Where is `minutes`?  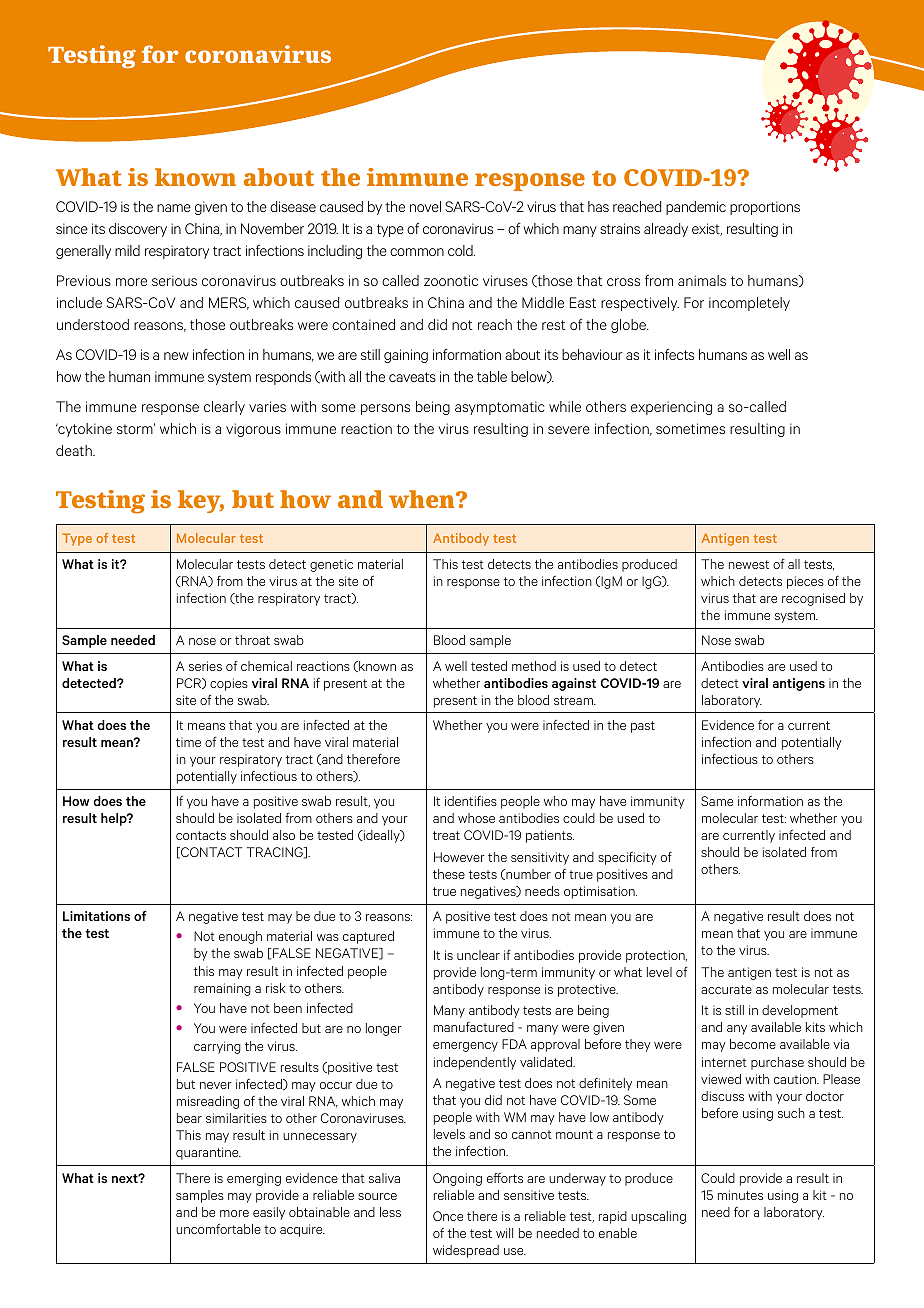
minutes is located at coordinates (740, 1195).
